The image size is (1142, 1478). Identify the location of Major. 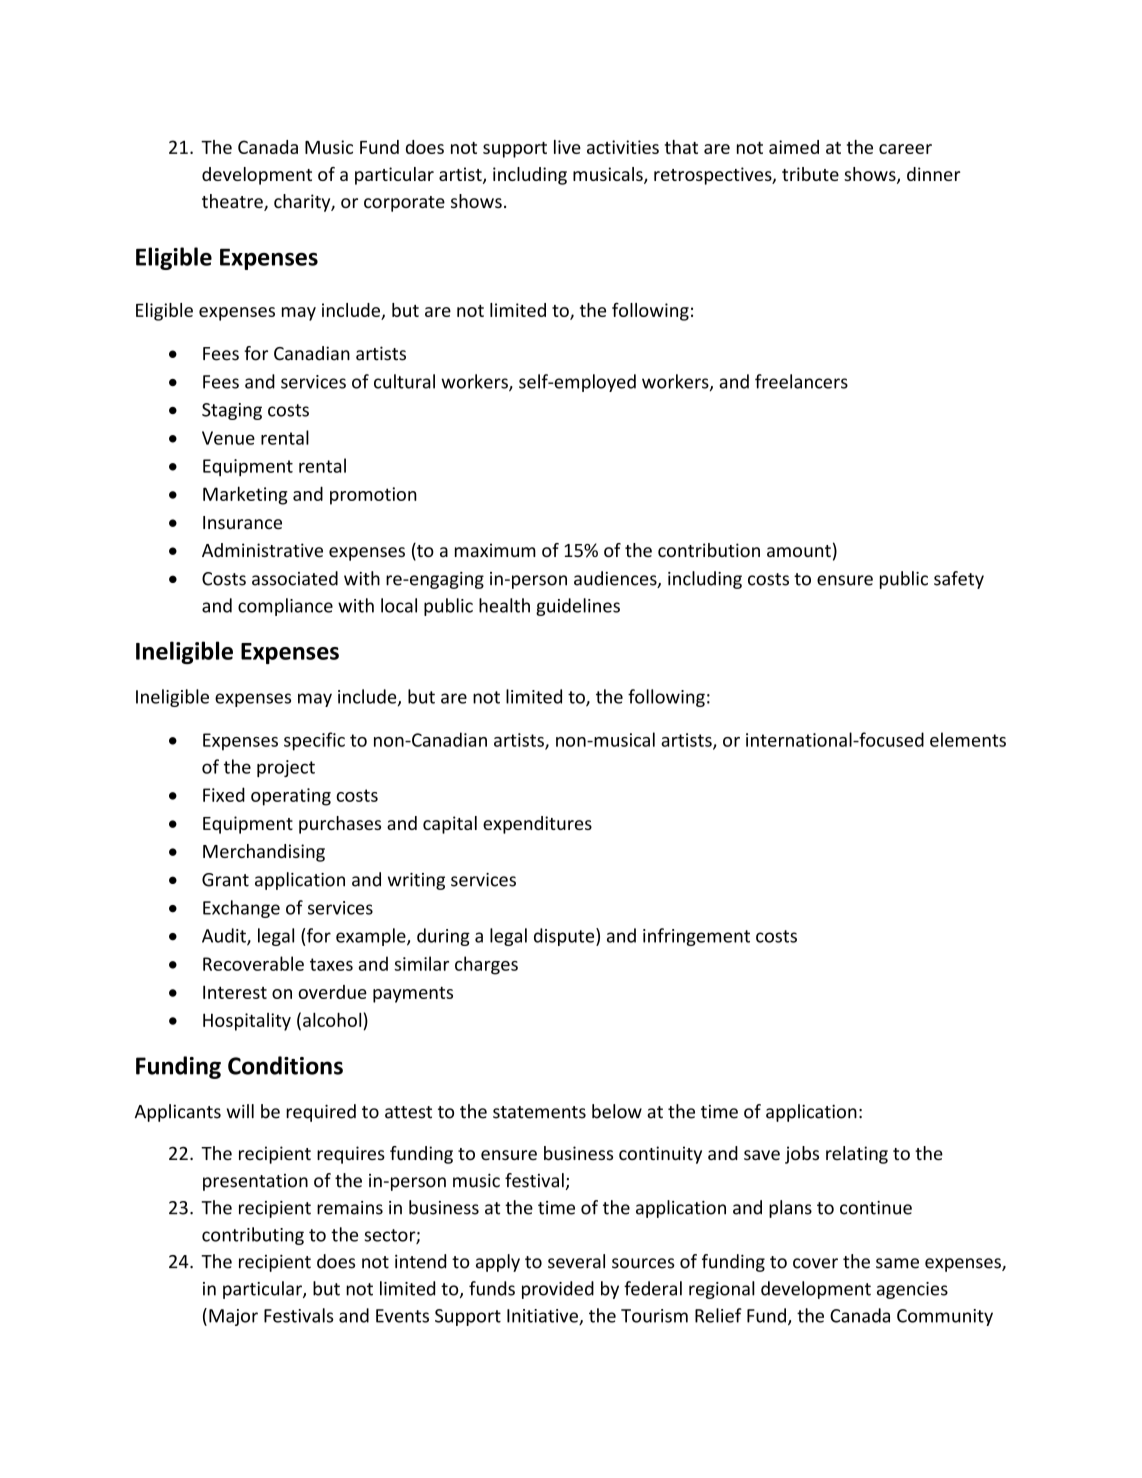
(233, 1317).
